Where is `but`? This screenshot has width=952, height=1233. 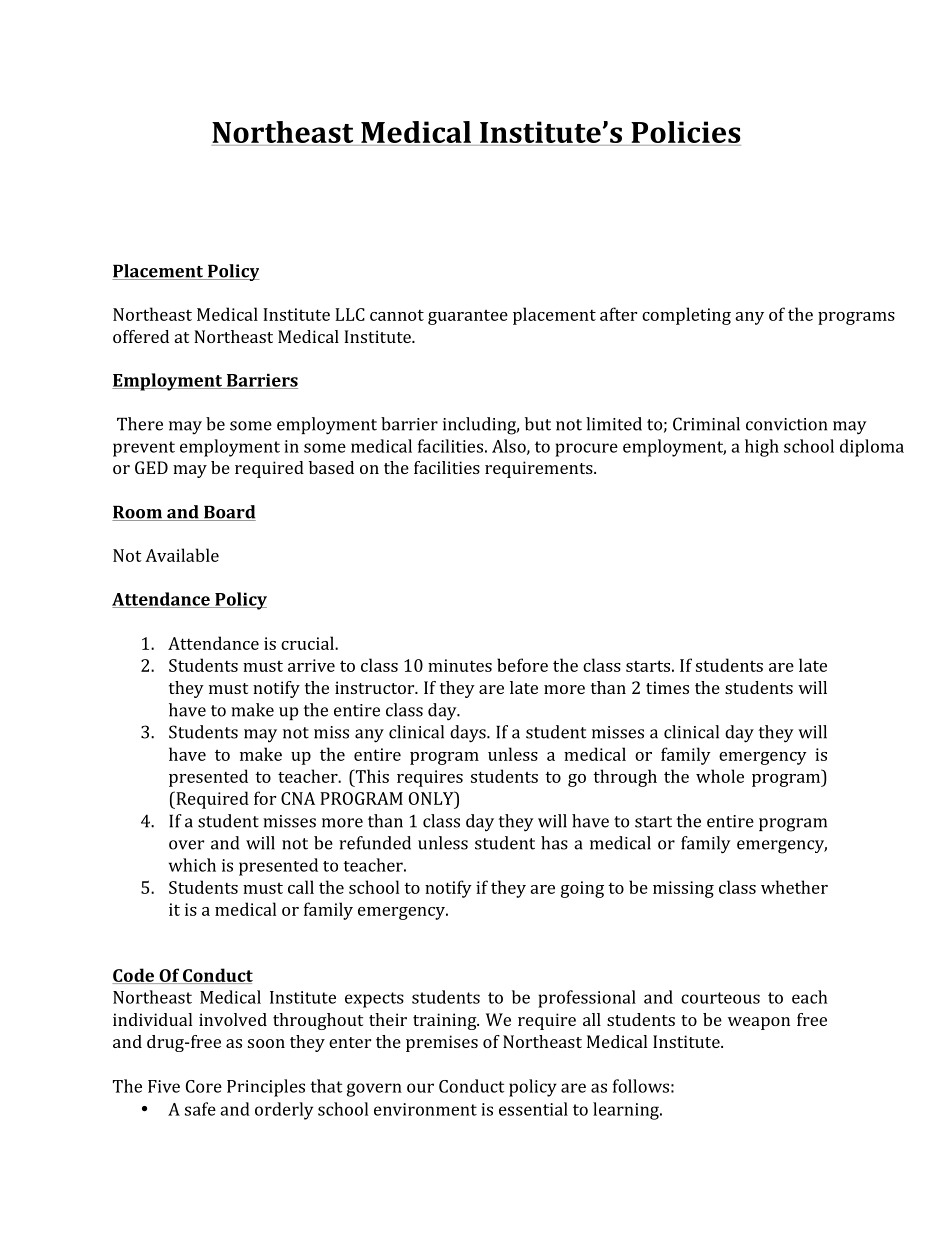
but is located at coordinates (538, 424).
